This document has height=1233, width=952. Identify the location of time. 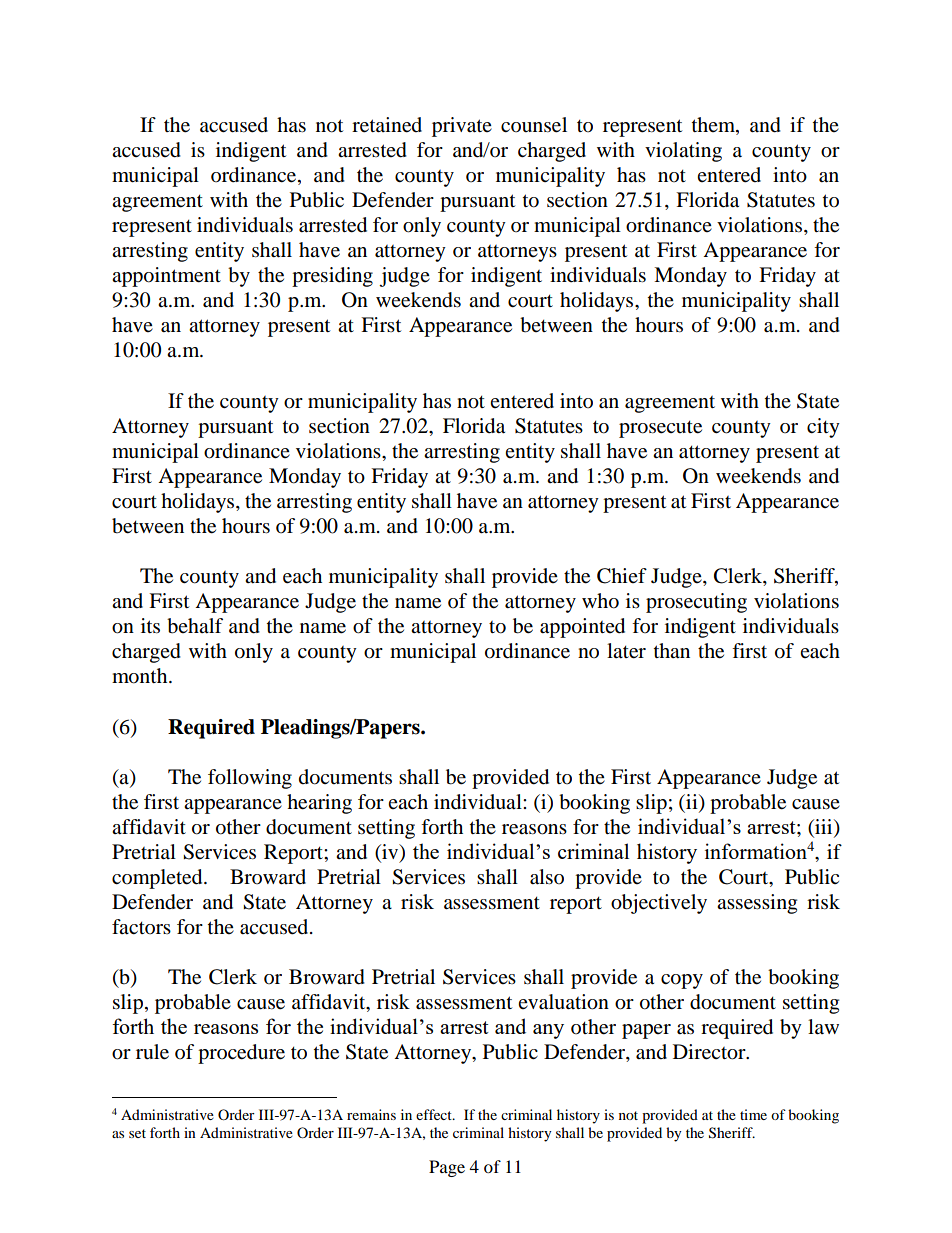
(753, 1114).
